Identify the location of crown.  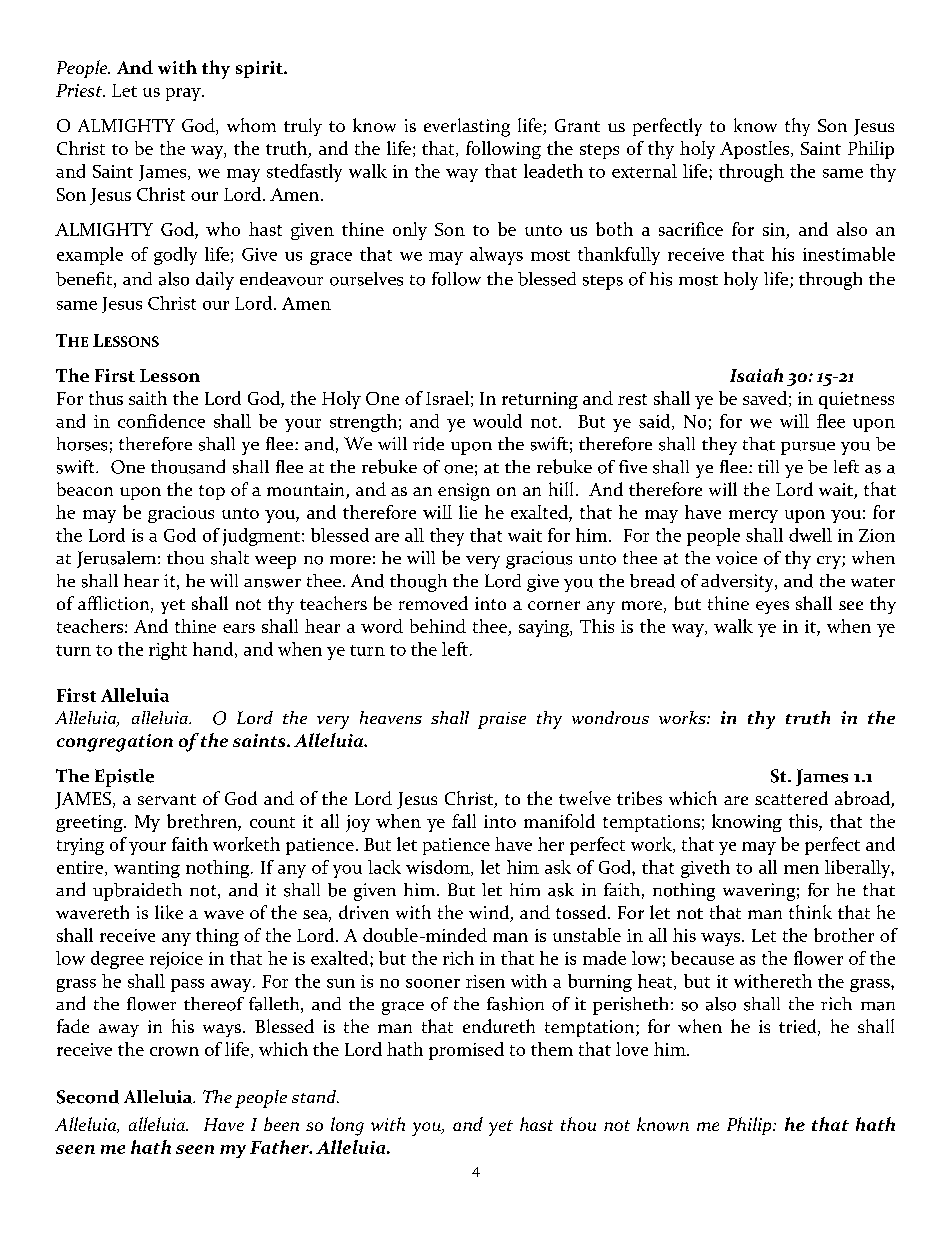
(174, 1051).
